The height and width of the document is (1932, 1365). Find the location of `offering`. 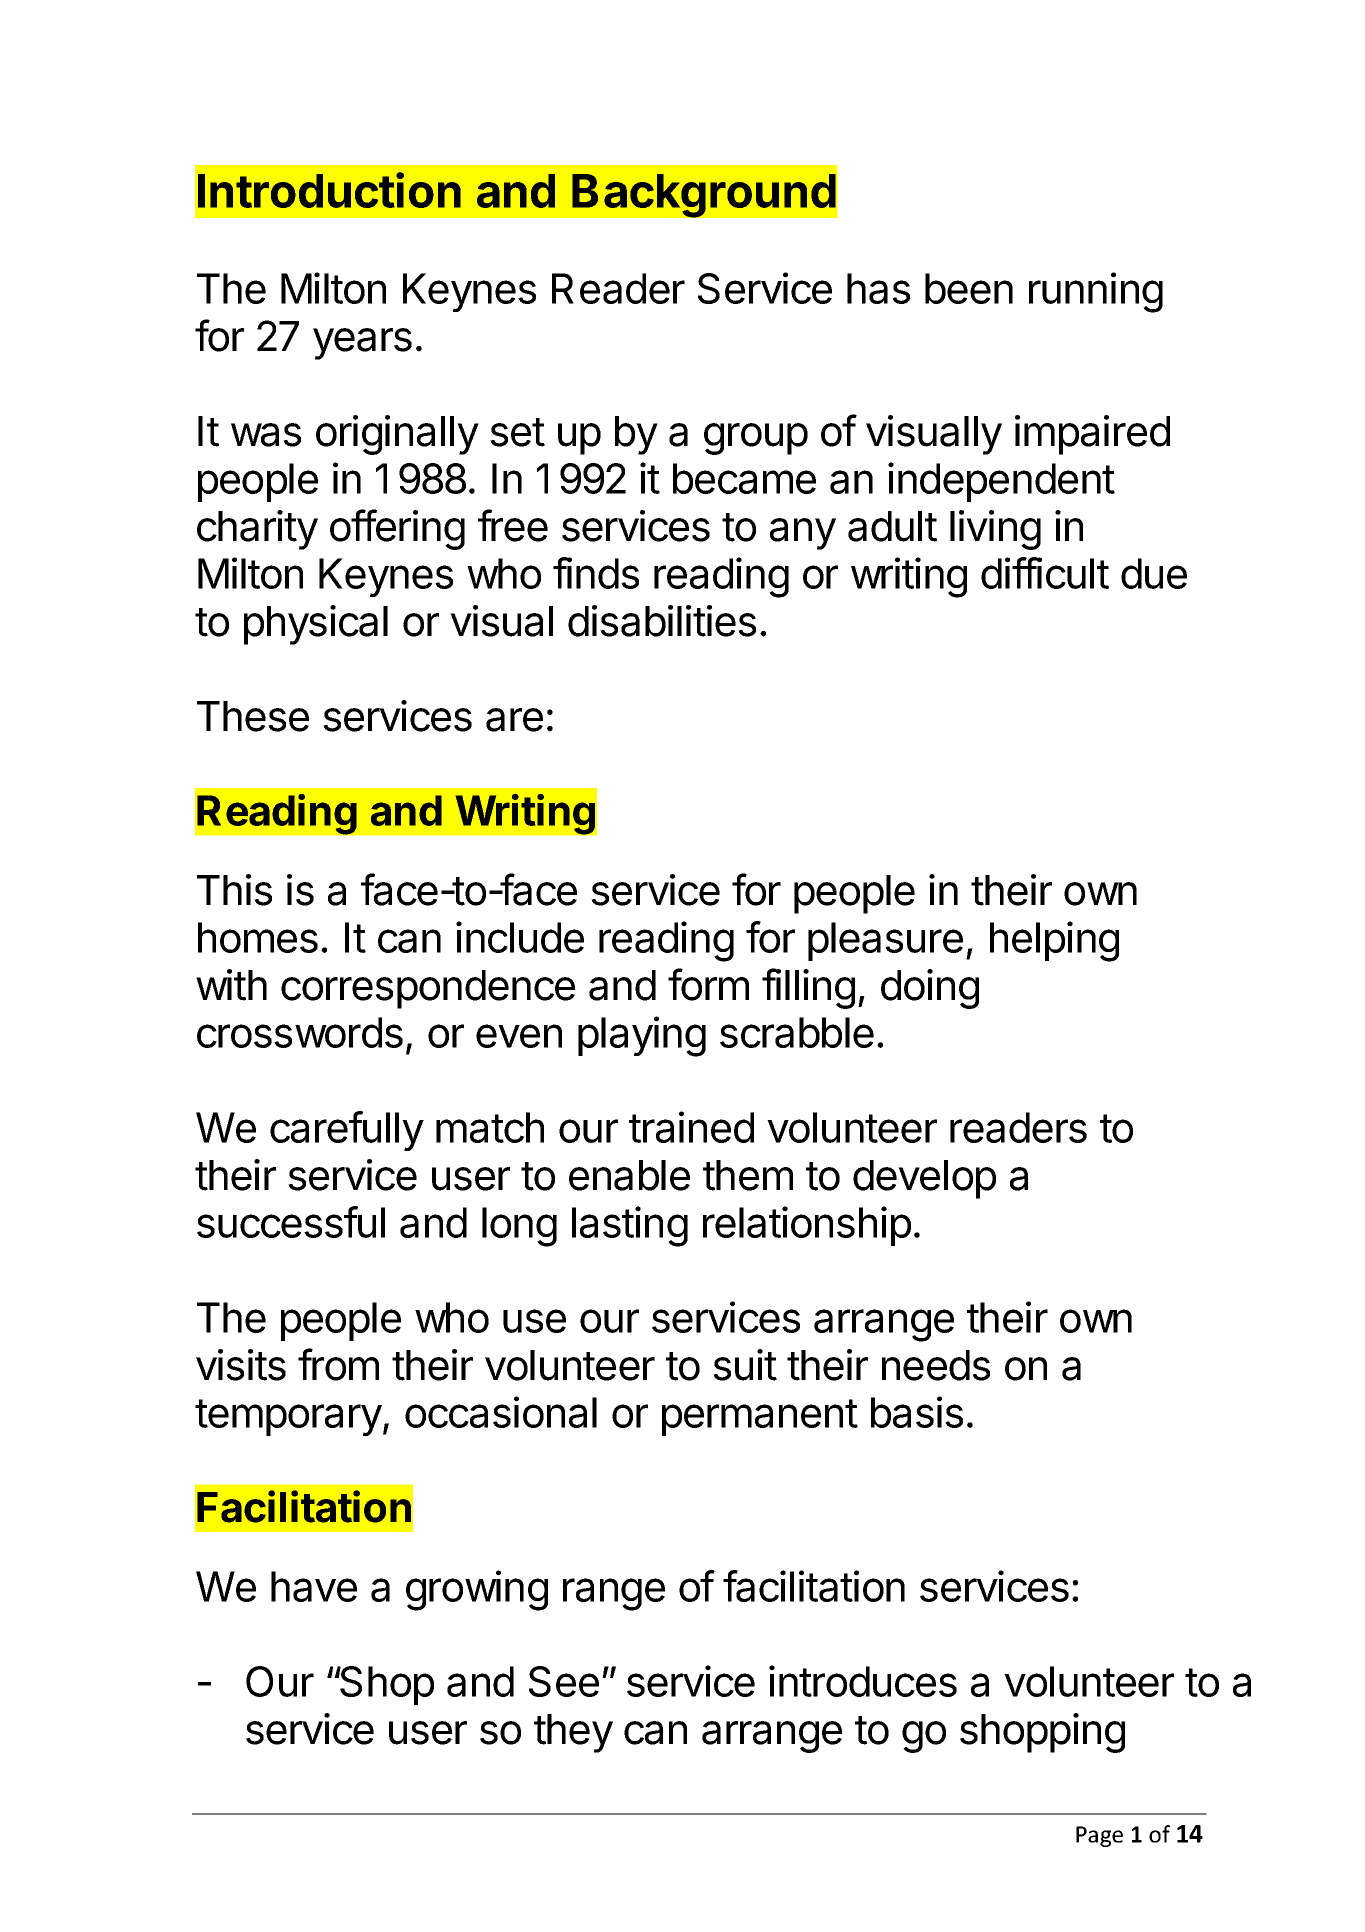

offering is located at coordinates (397, 529).
